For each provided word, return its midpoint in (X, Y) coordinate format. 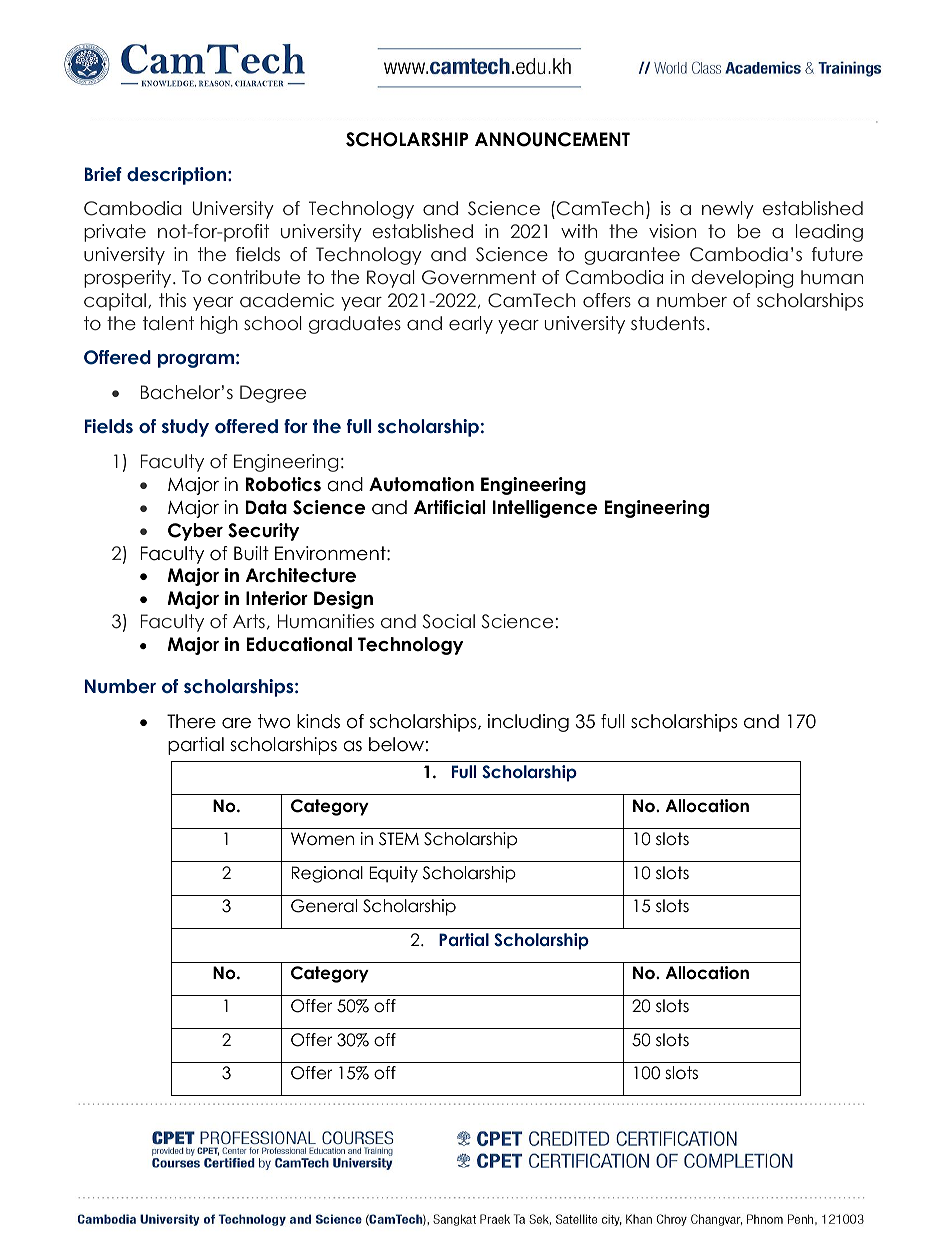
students (668, 323)
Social (448, 621)
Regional (327, 874)
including (528, 723)
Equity (393, 874)
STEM (399, 839)
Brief (103, 174)
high (219, 325)
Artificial (450, 507)
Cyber (195, 532)
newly (728, 210)
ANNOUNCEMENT (552, 139)
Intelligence (545, 509)
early (471, 325)
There (191, 721)
